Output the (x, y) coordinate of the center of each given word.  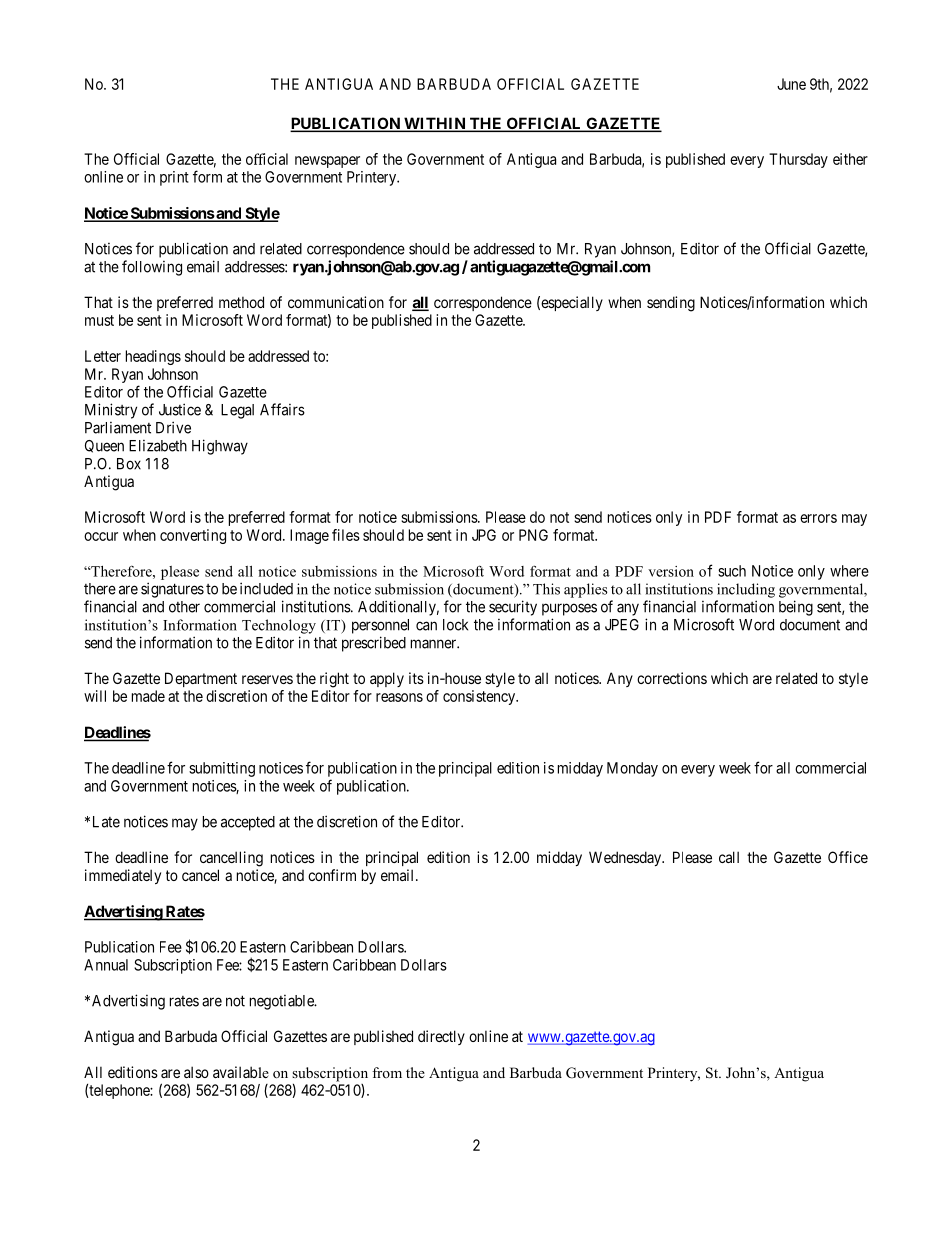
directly (441, 1037)
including (746, 590)
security (513, 608)
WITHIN (435, 124)
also (196, 1072)
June (791, 84)
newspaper (327, 162)
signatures (172, 590)
